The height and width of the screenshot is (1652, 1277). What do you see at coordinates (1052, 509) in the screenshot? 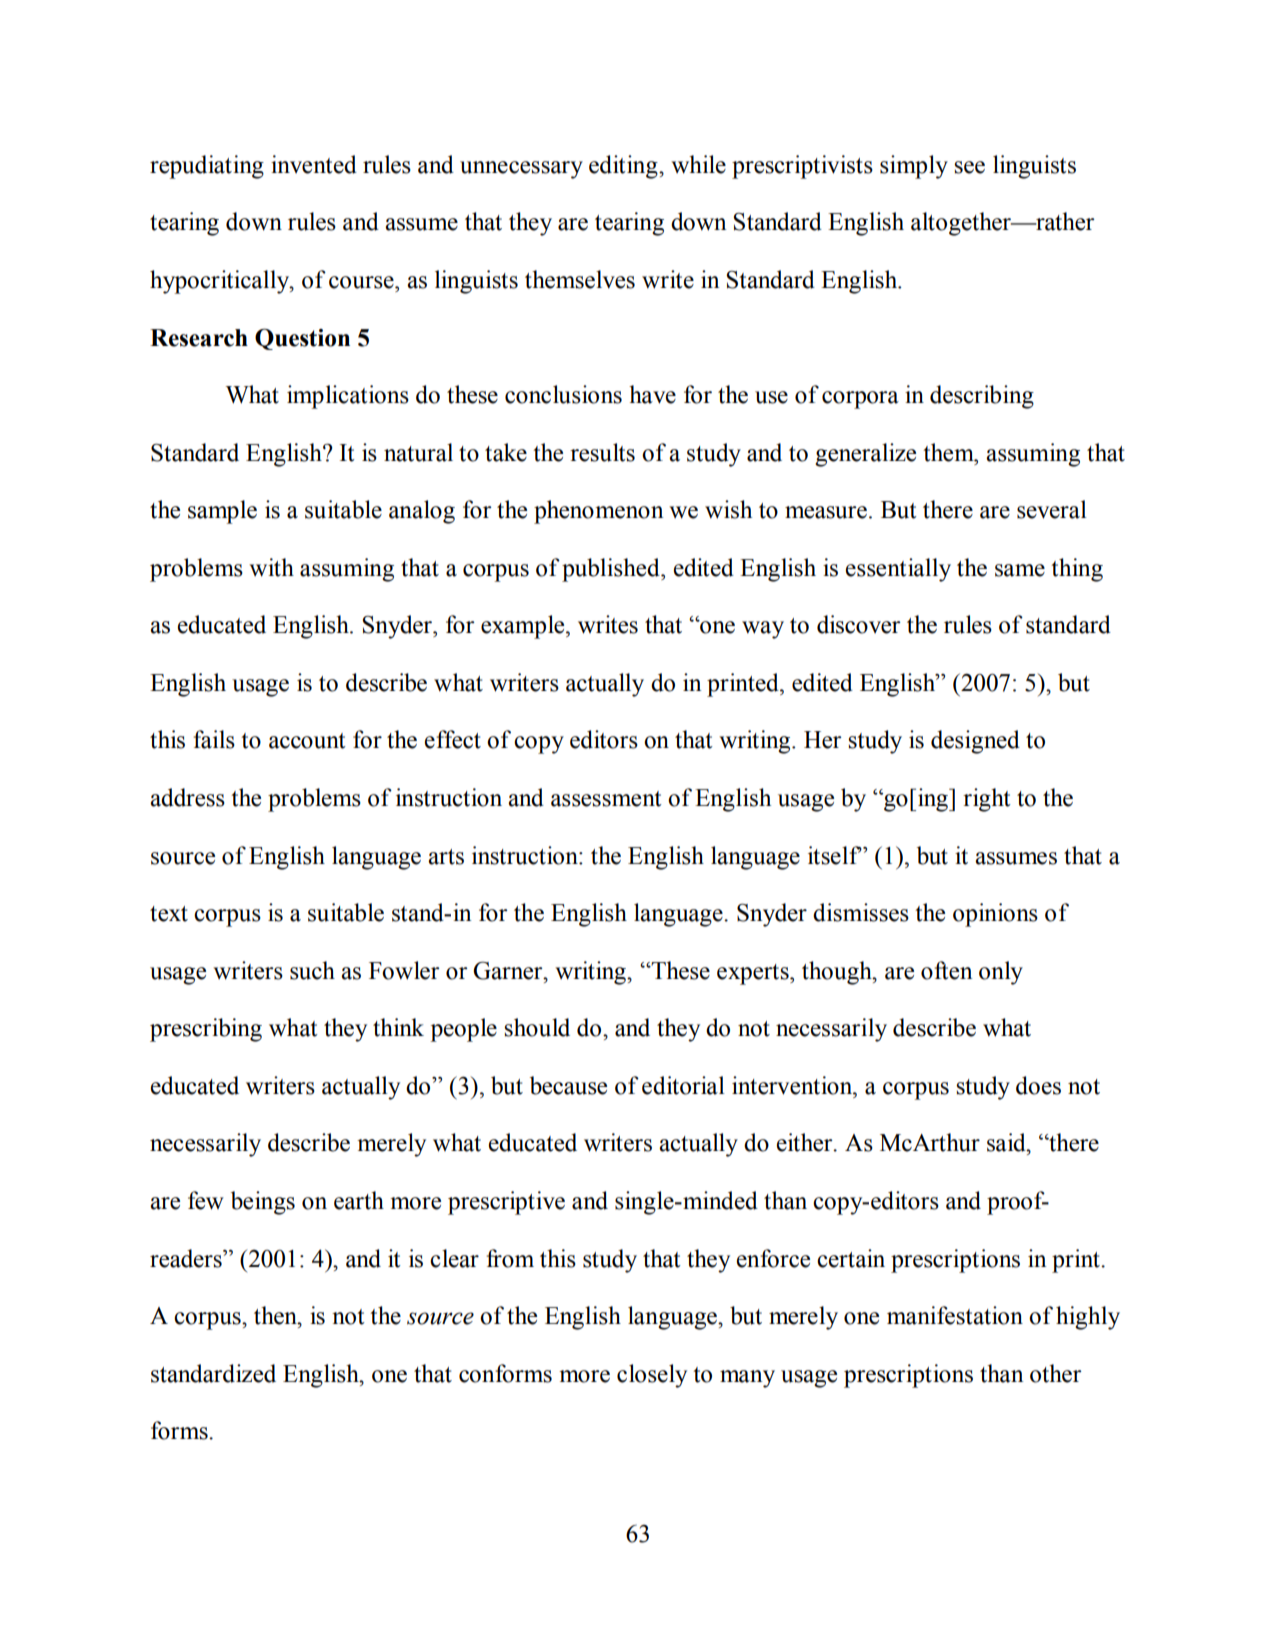
I see `several` at bounding box center [1052, 509].
